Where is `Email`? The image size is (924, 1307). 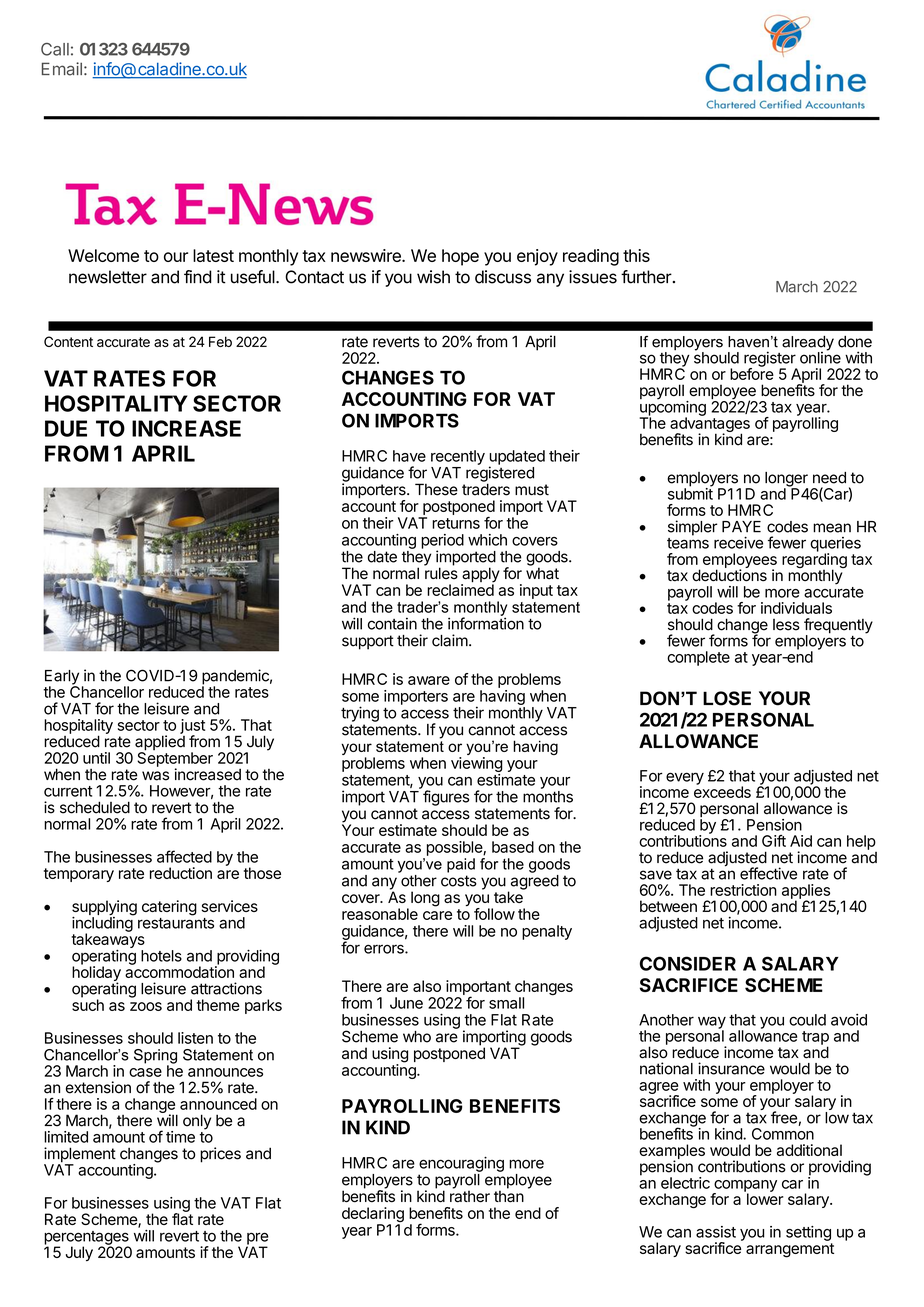 Email is located at coordinates (62, 69).
